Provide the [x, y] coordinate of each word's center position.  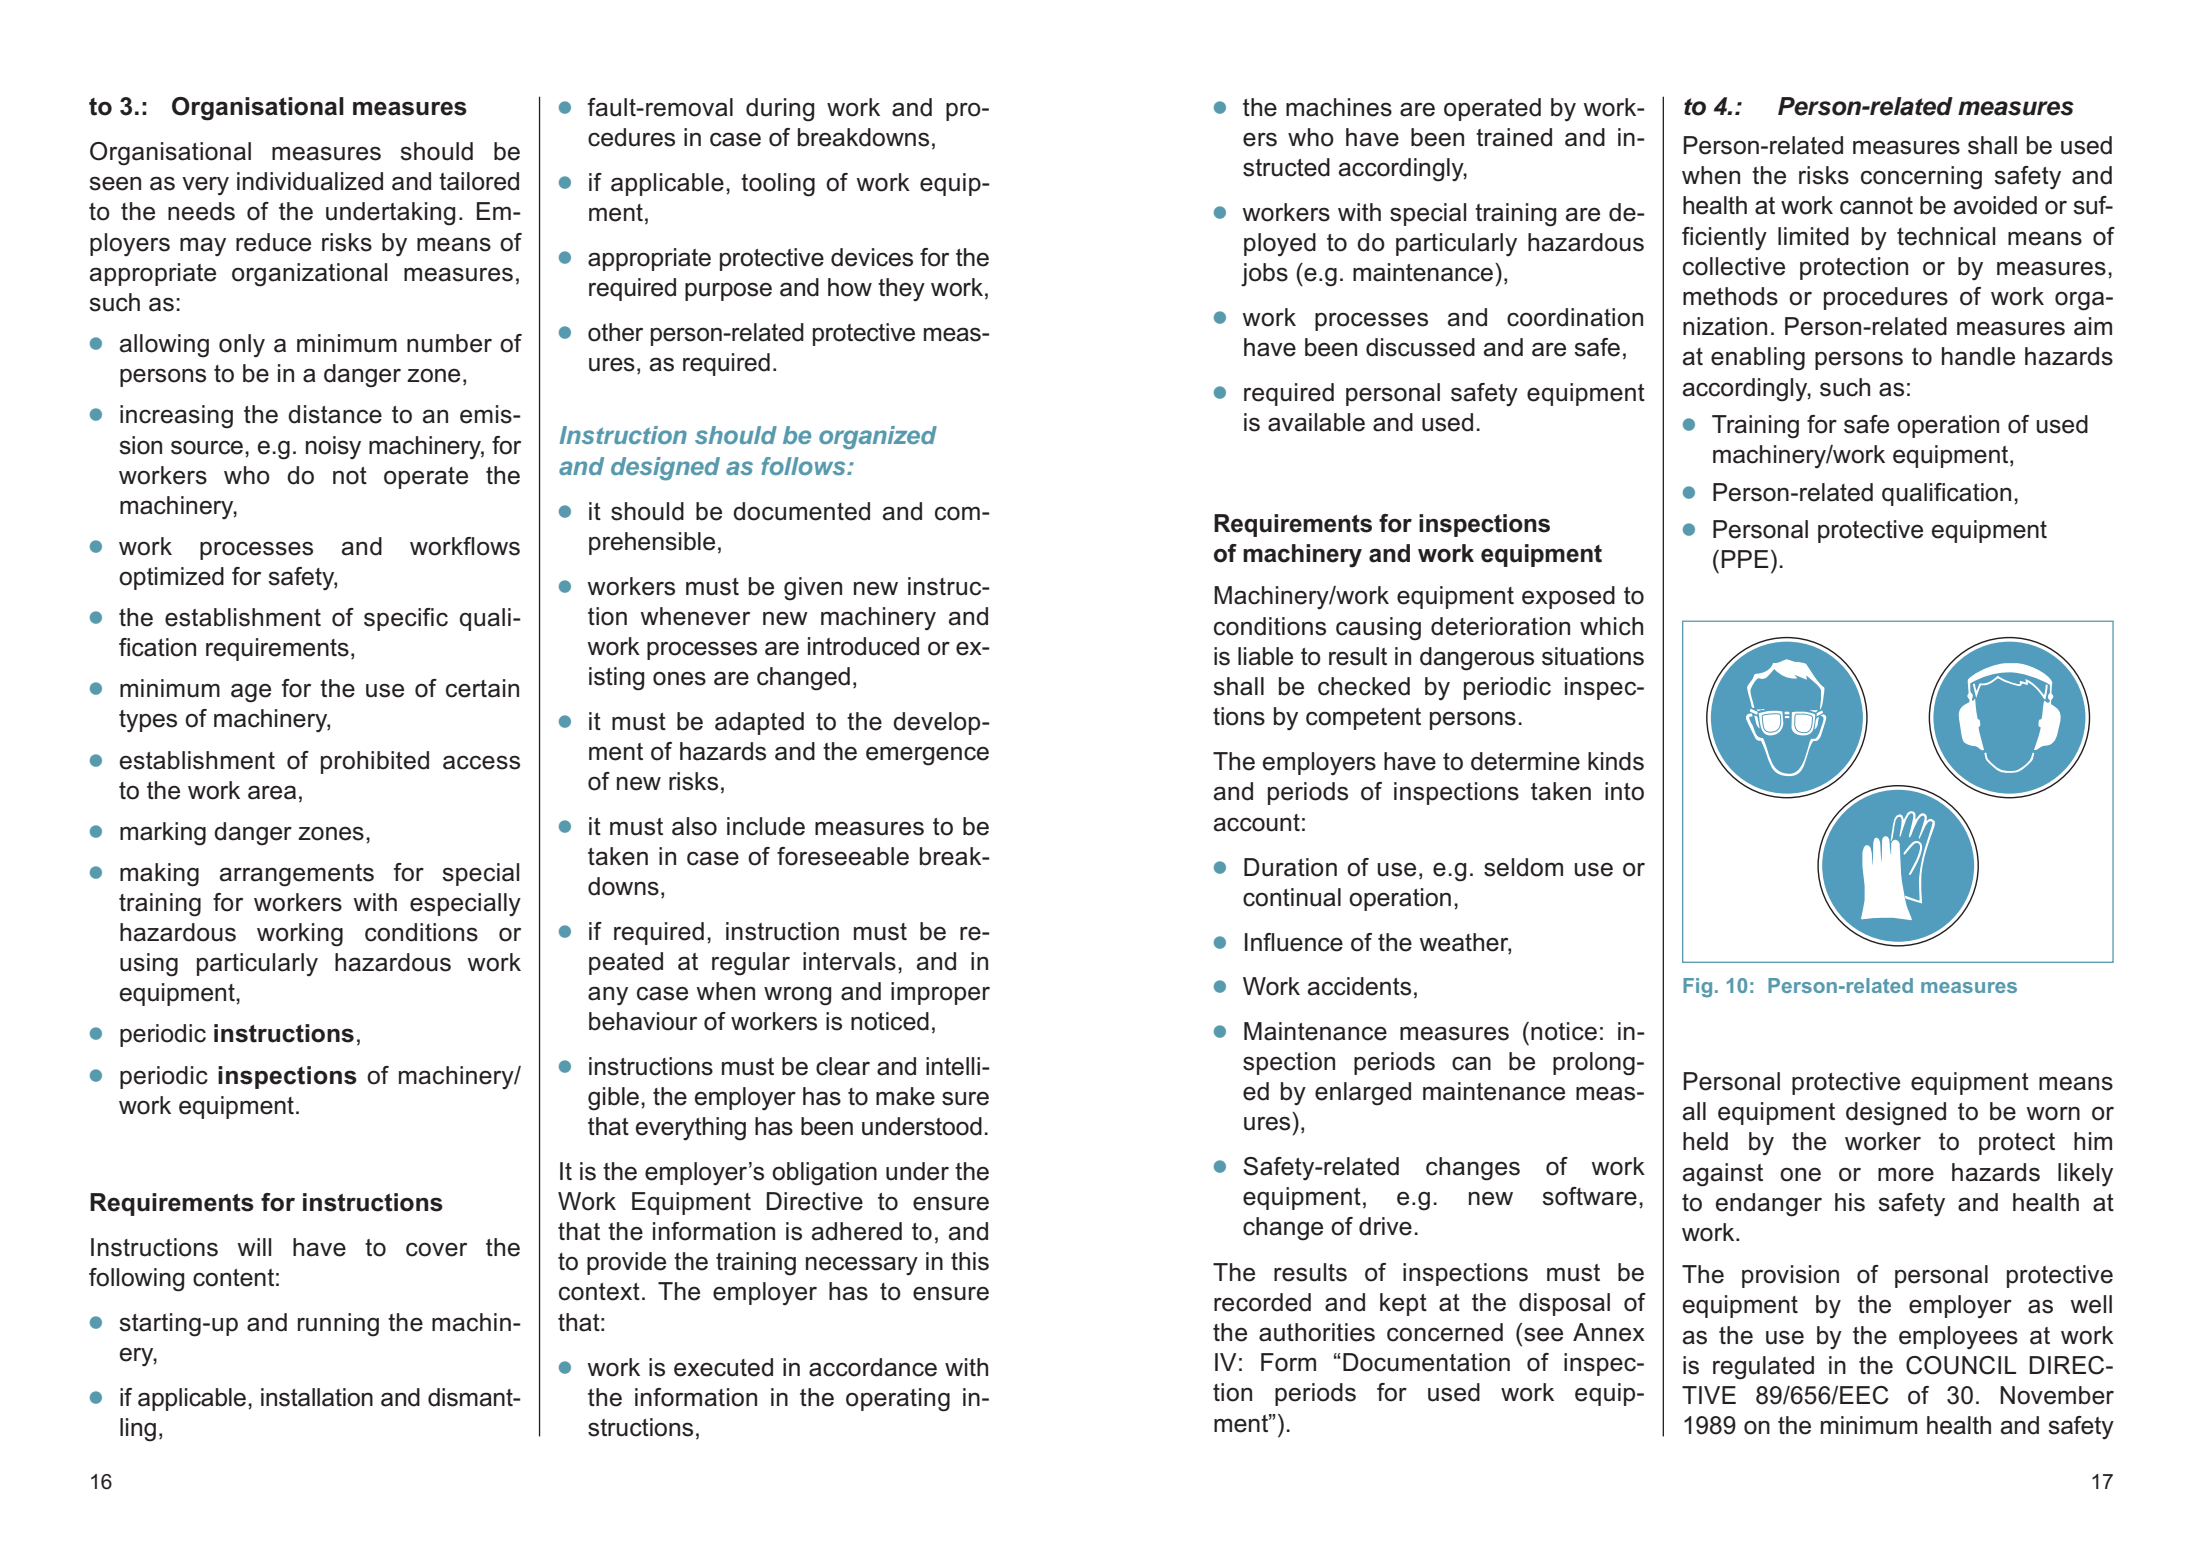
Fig [1697, 988]
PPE [1745, 559]
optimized [171, 578]
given [813, 589]
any [608, 995]
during [780, 110]
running [338, 1325]
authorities [1317, 1332]
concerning [1921, 178]
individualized [310, 181]
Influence [1294, 942]
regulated [1763, 1368]
